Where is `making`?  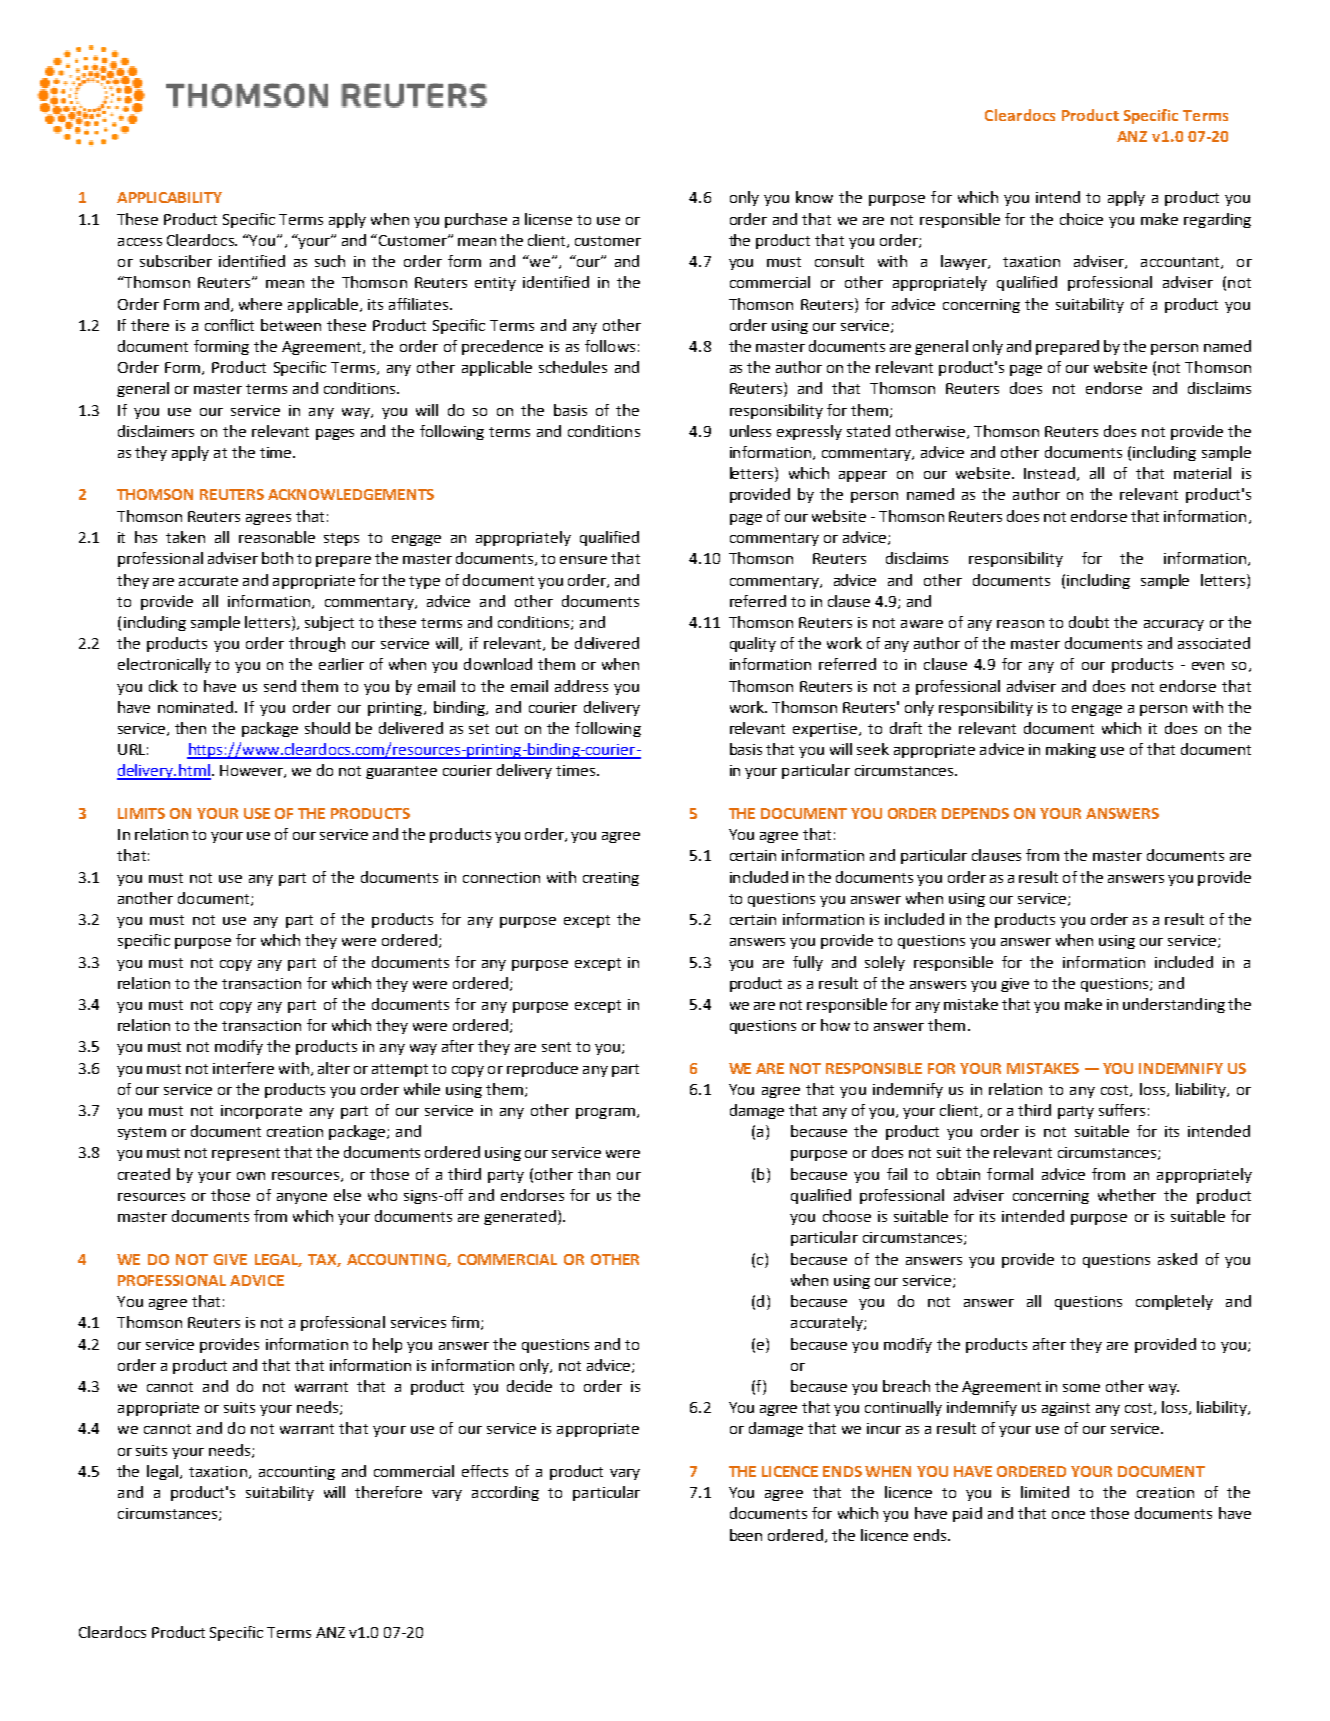
making is located at coordinates (1071, 750).
